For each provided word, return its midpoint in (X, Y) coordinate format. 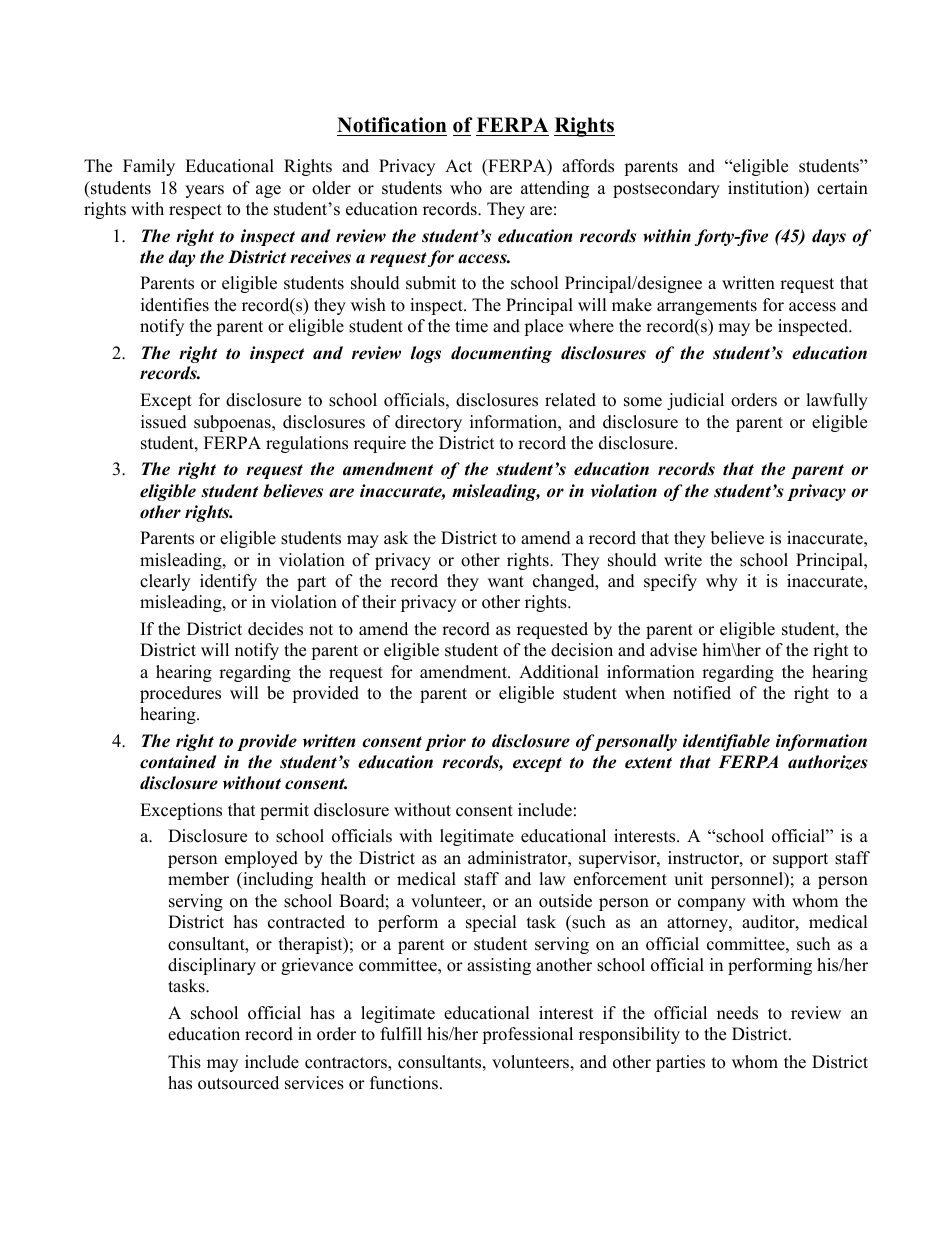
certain (842, 188)
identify (228, 582)
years (204, 191)
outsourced (238, 1083)
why (722, 582)
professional (527, 1035)
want (506, 581)
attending (555, 189)
